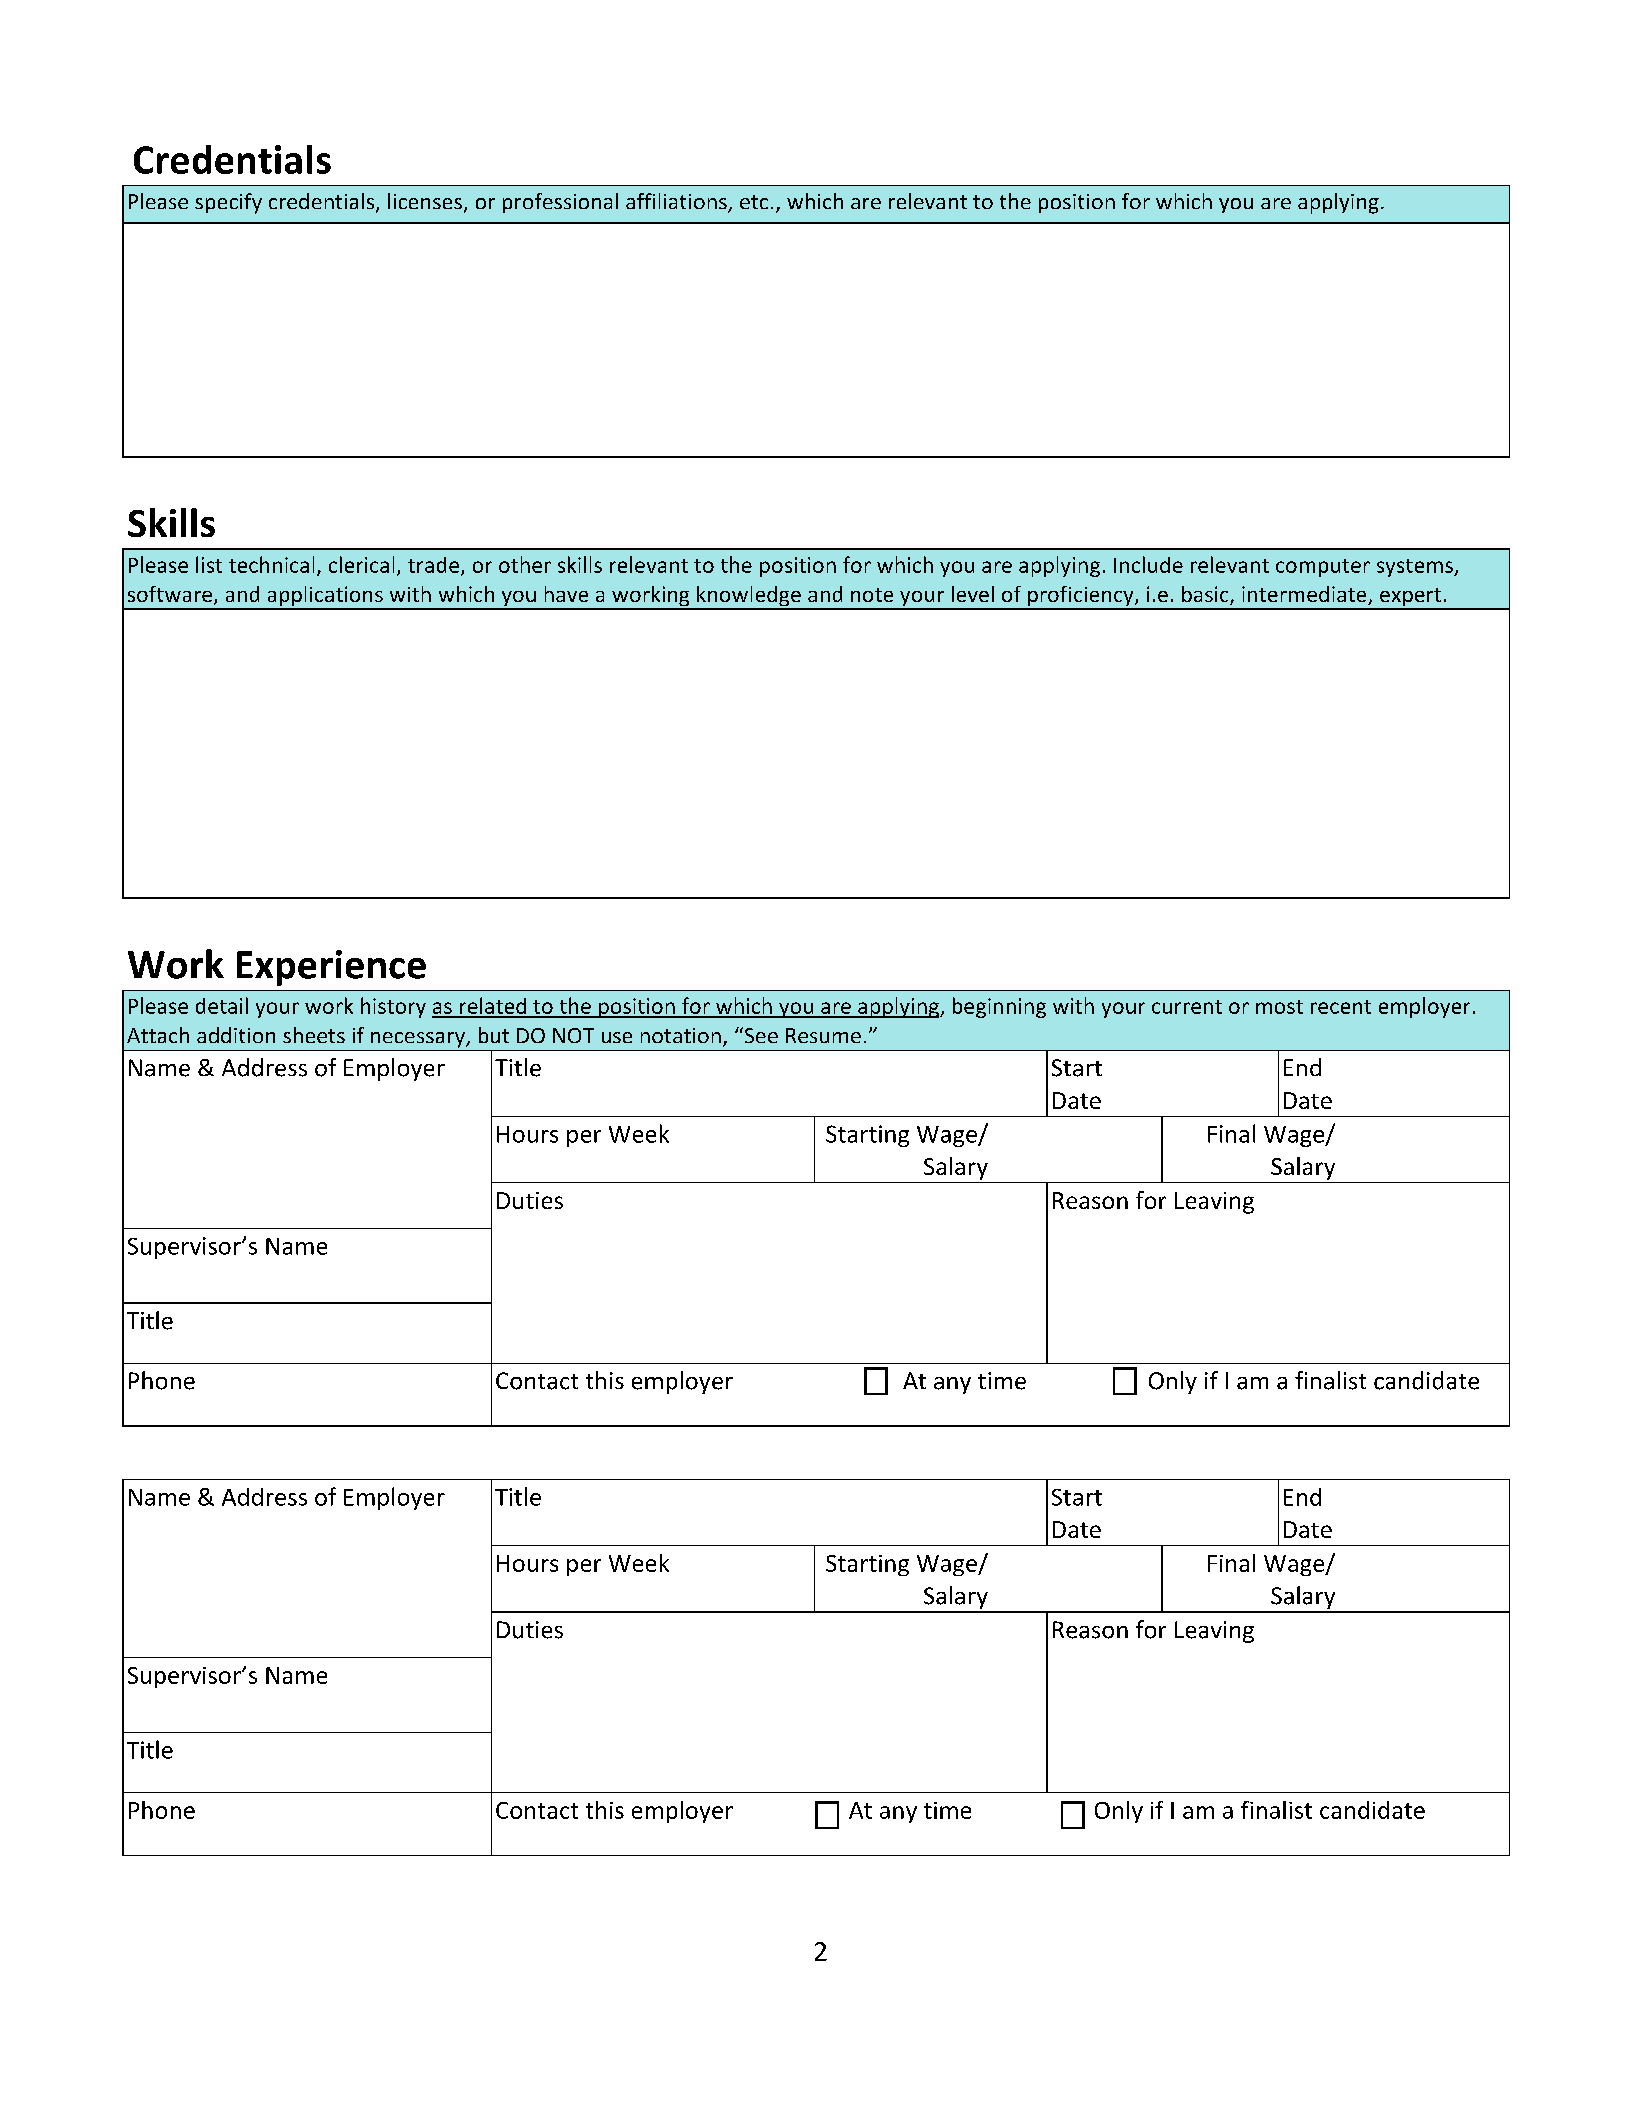  Describe the element at coordinates (314, 1035) in the page. I see `sheets` at that location.
